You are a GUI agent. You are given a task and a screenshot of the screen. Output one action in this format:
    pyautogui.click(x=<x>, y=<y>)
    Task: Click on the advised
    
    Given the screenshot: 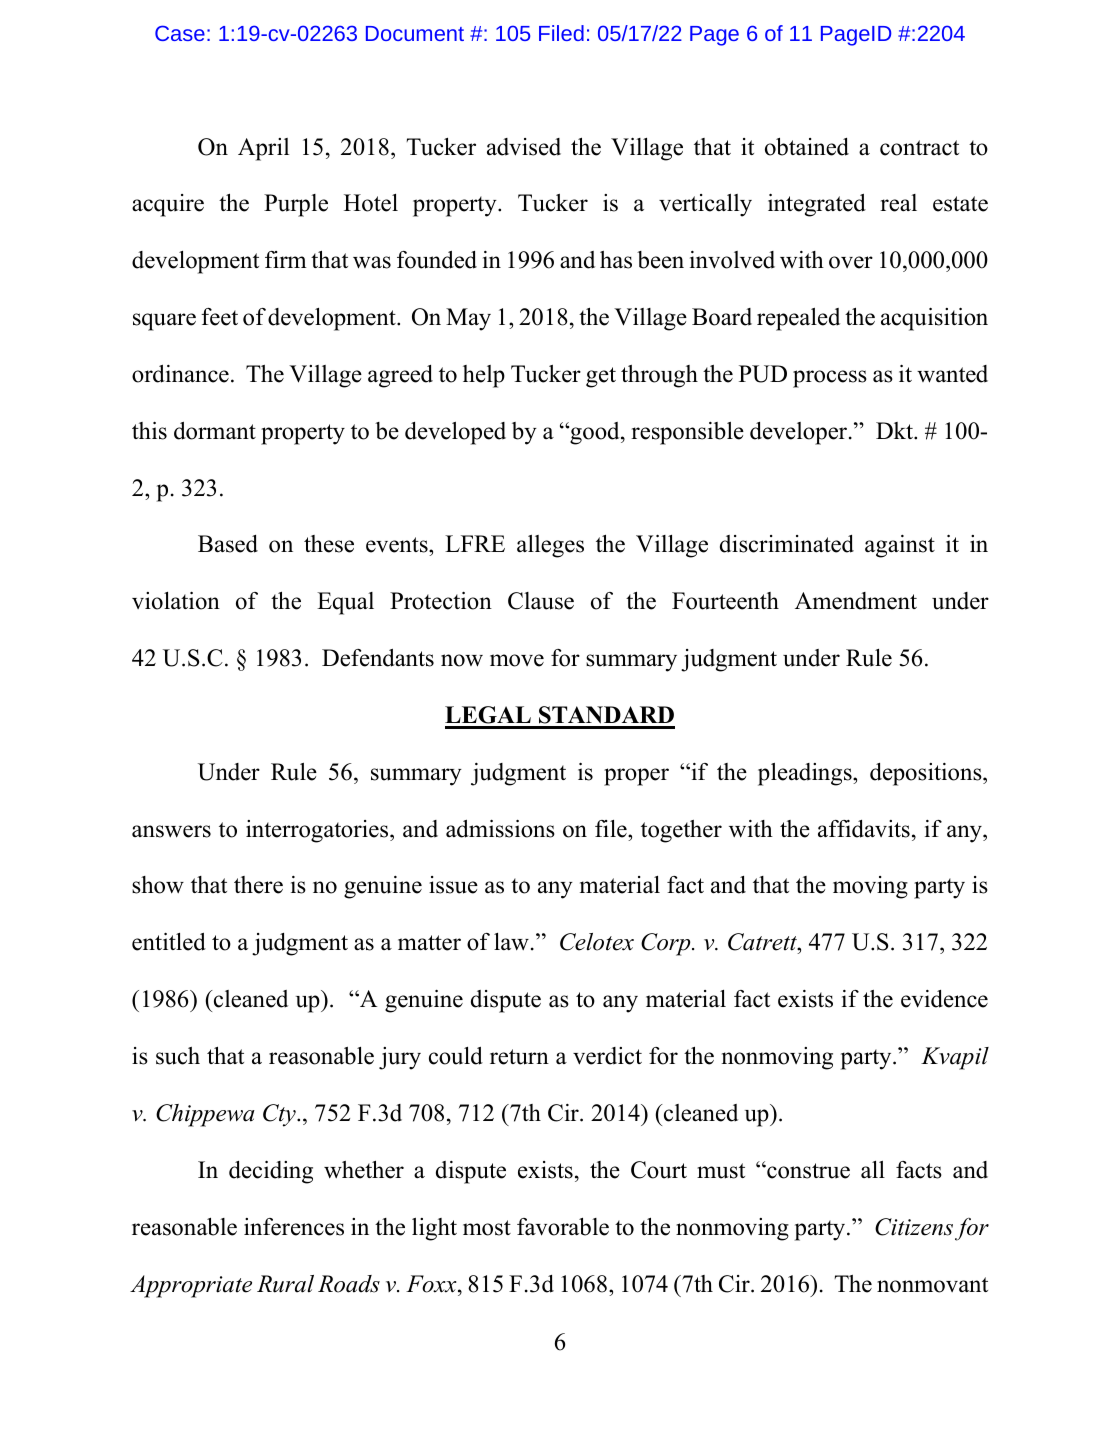 What is the action you would take?
    pyautogui.click(x=524, y=147)
